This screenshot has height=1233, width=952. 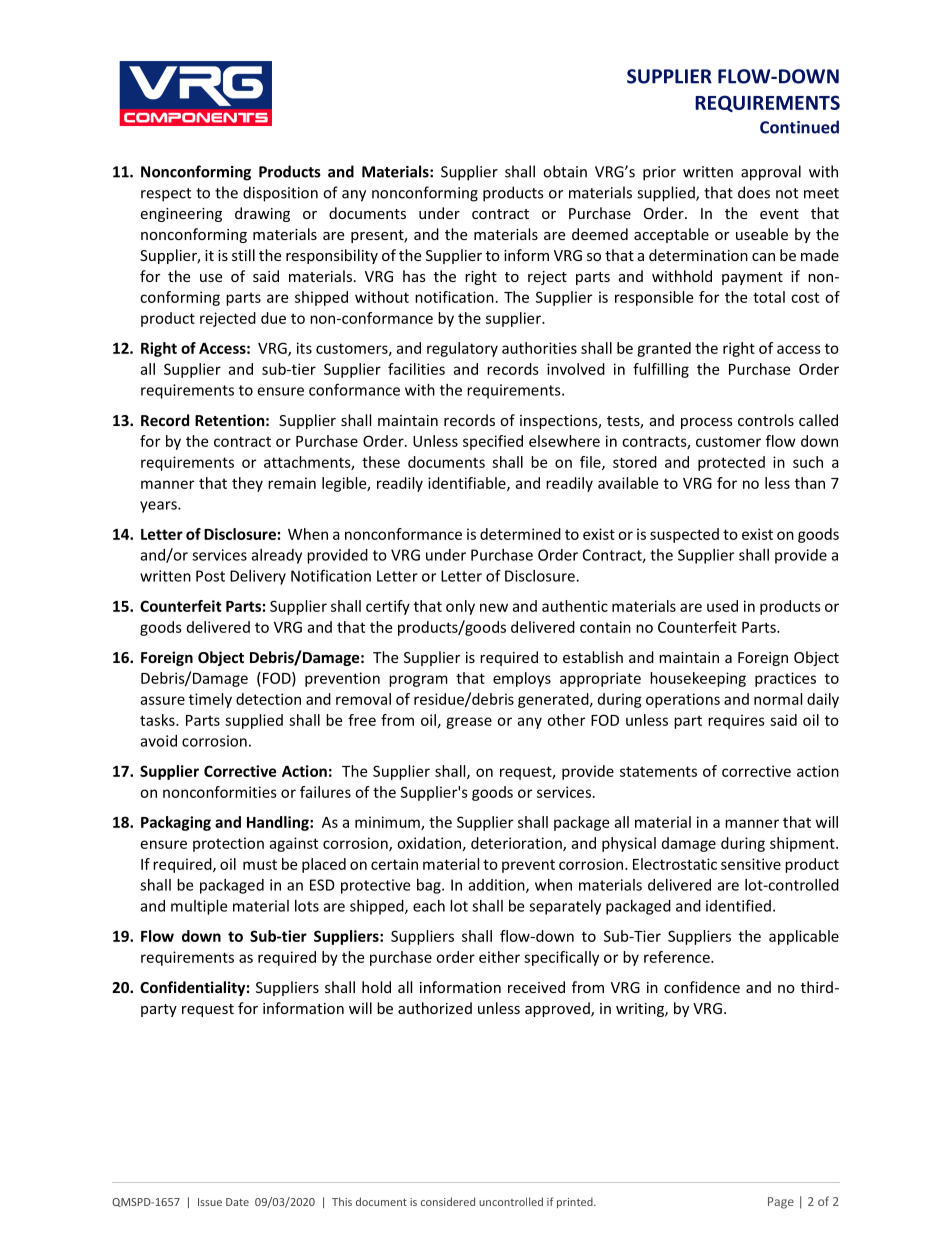 What do you see at coordinates (522, 679) in the screenshot?
I see `employs` at bounding box center [522, 679].
